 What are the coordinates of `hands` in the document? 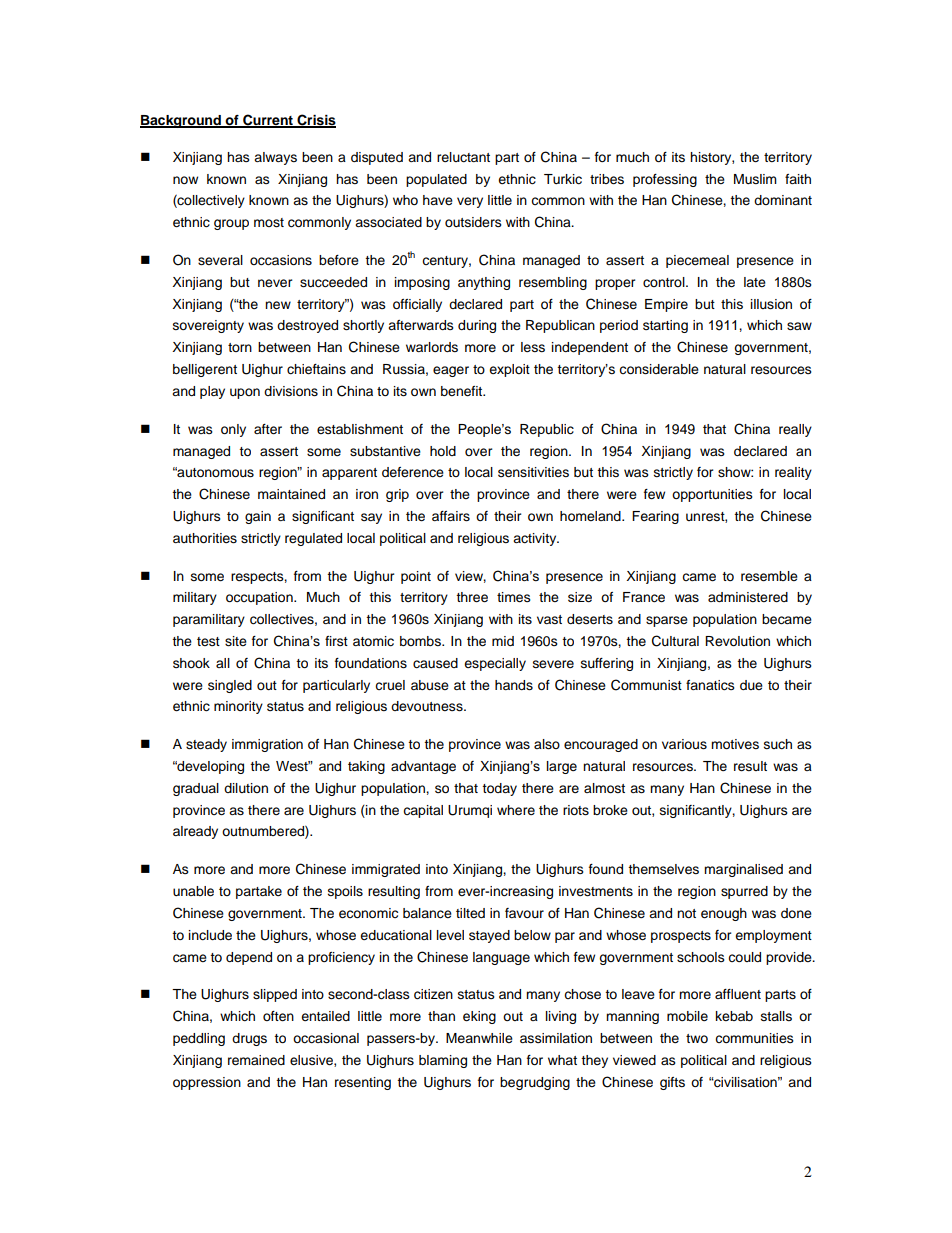 It's located at (514, 685).
